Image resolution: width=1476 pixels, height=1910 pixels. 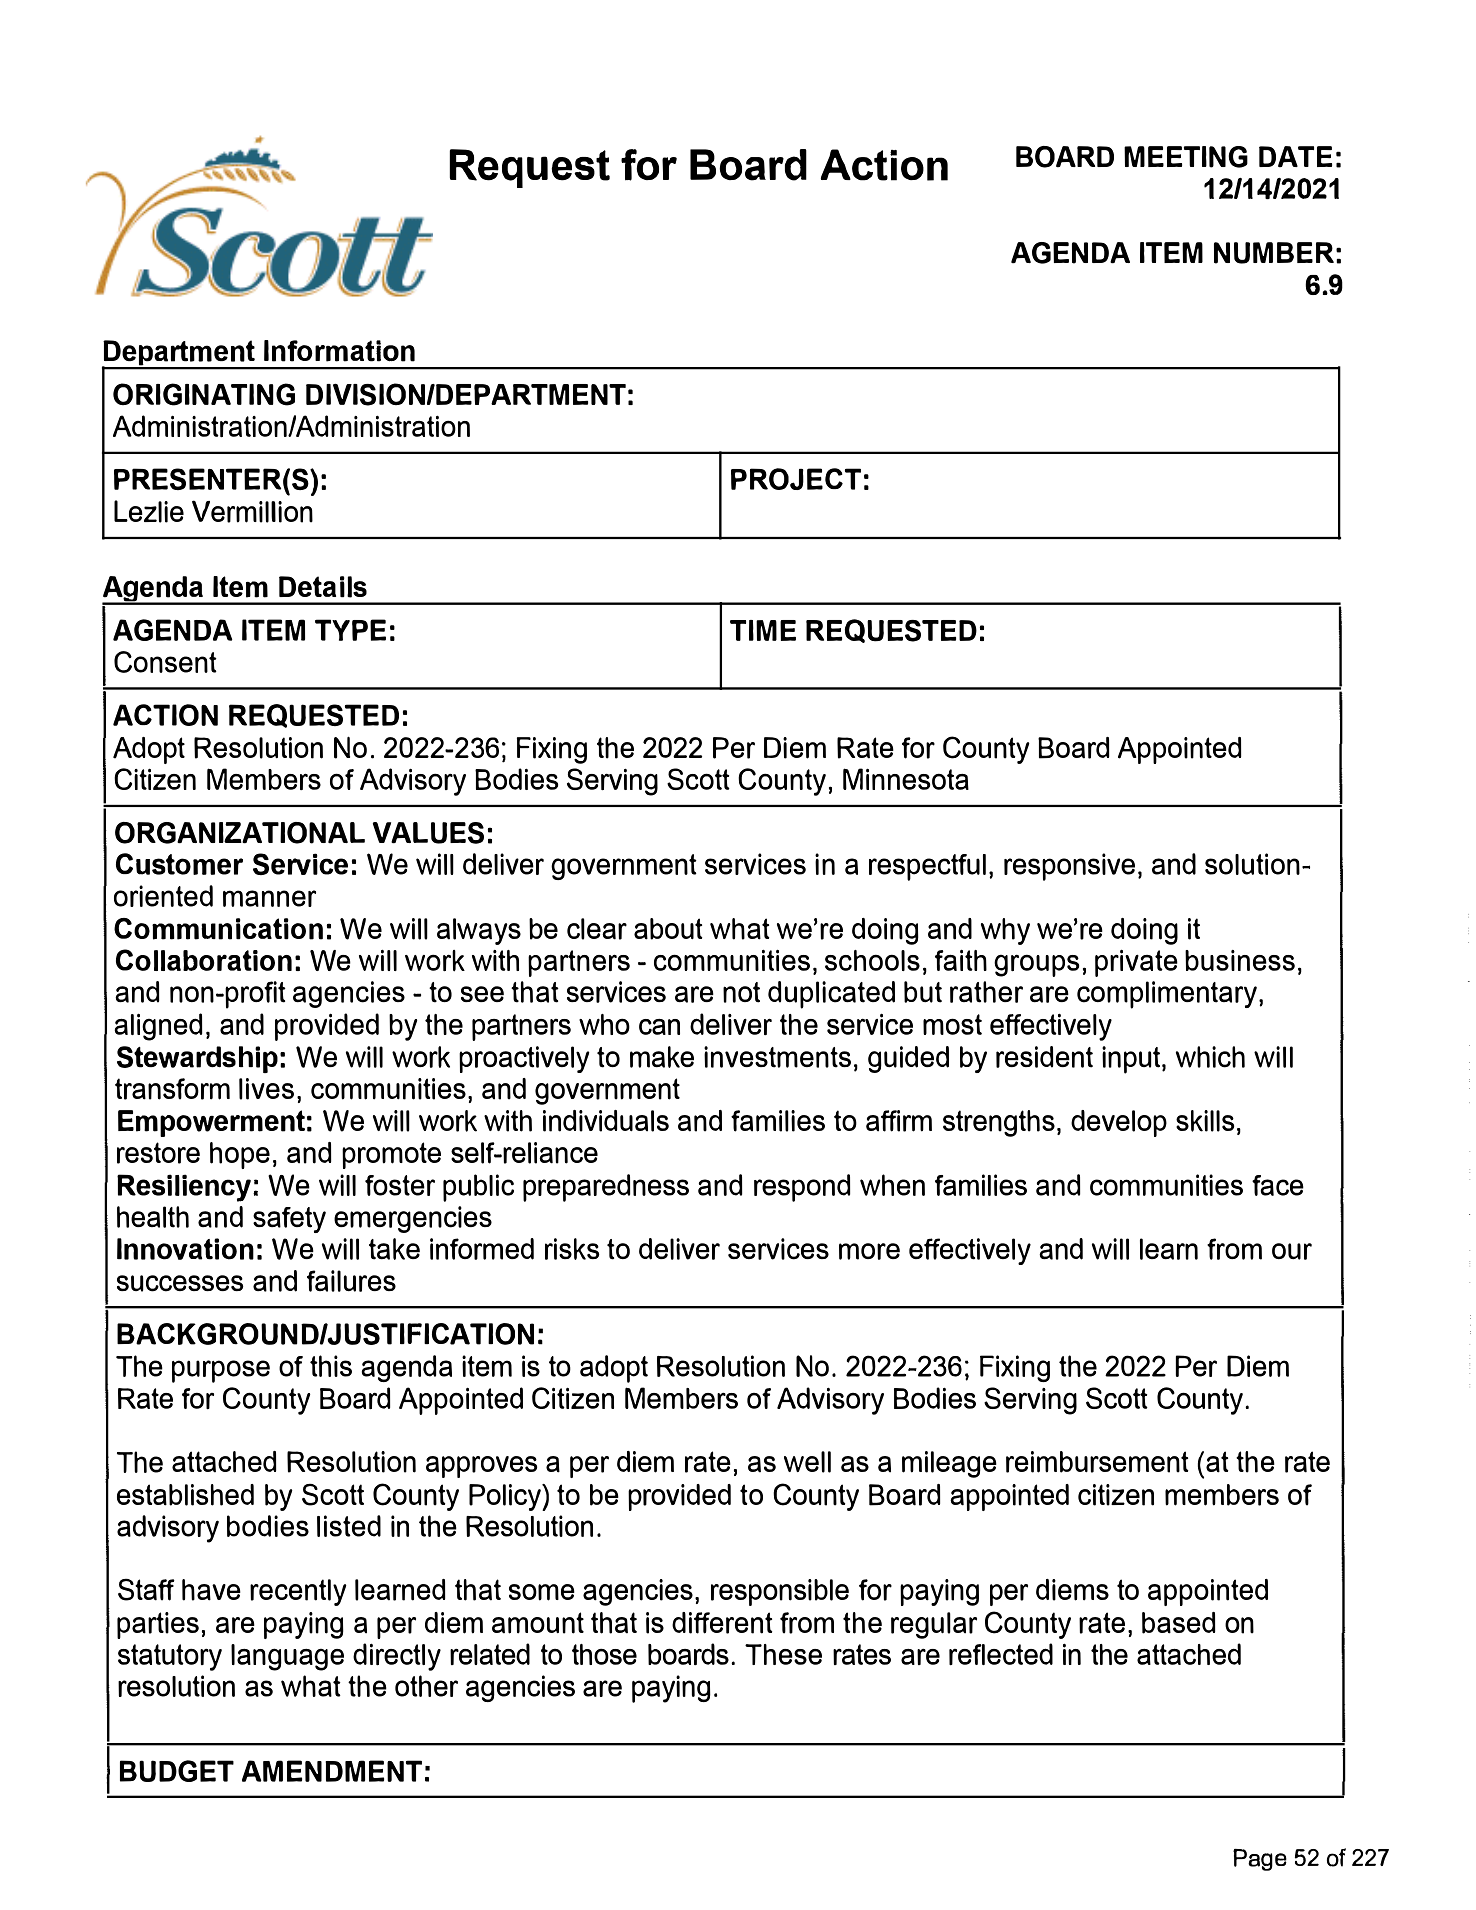 What do you see at coordinates (332, 1771) in the screenshot?
I see `AMENDMENT` at bounding box center [332, 1771].
